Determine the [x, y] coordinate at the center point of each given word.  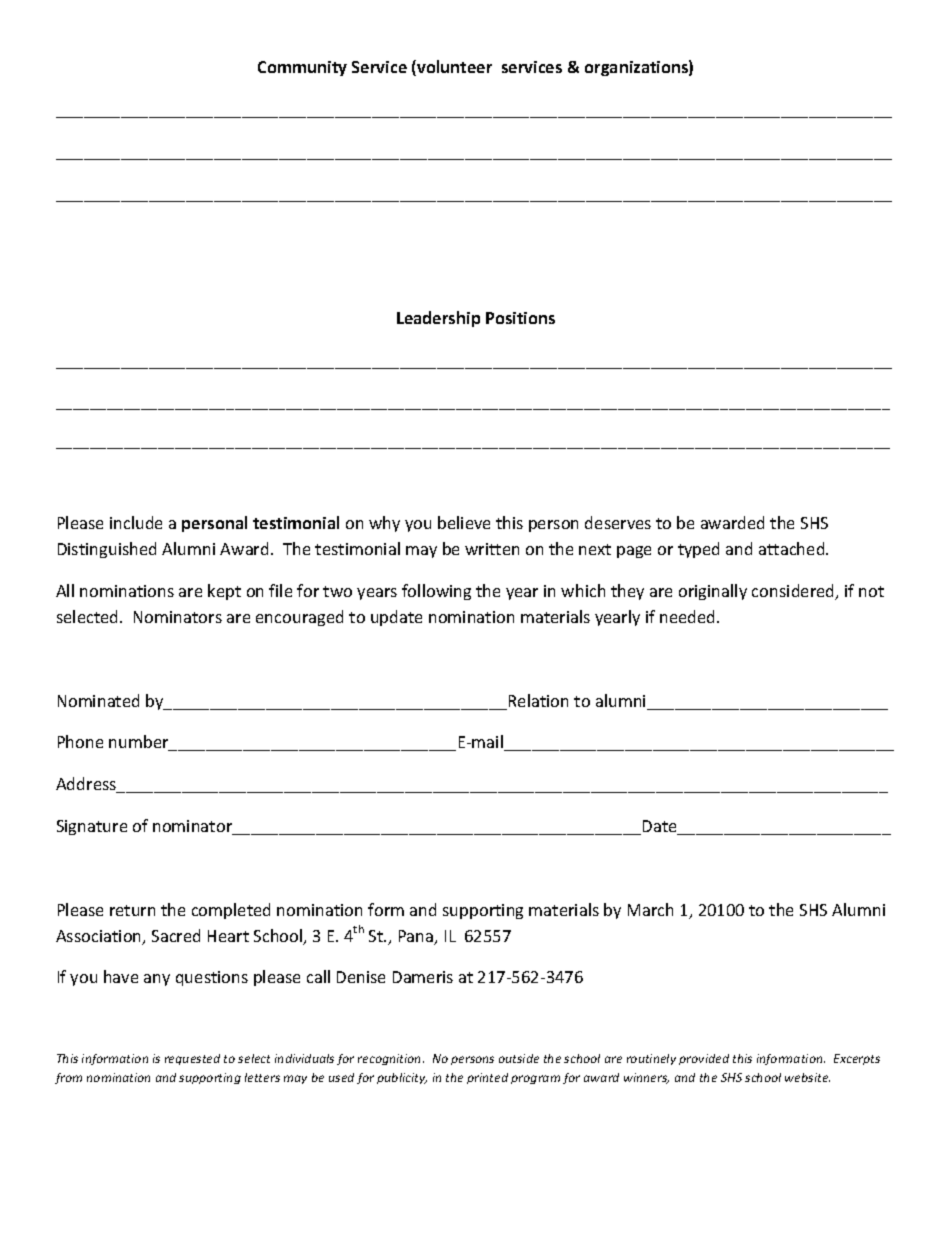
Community [302, 68]
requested [192, 1059]
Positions [520, 318]
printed [487, 1078]
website [807, 1077]
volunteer [453, 68]
